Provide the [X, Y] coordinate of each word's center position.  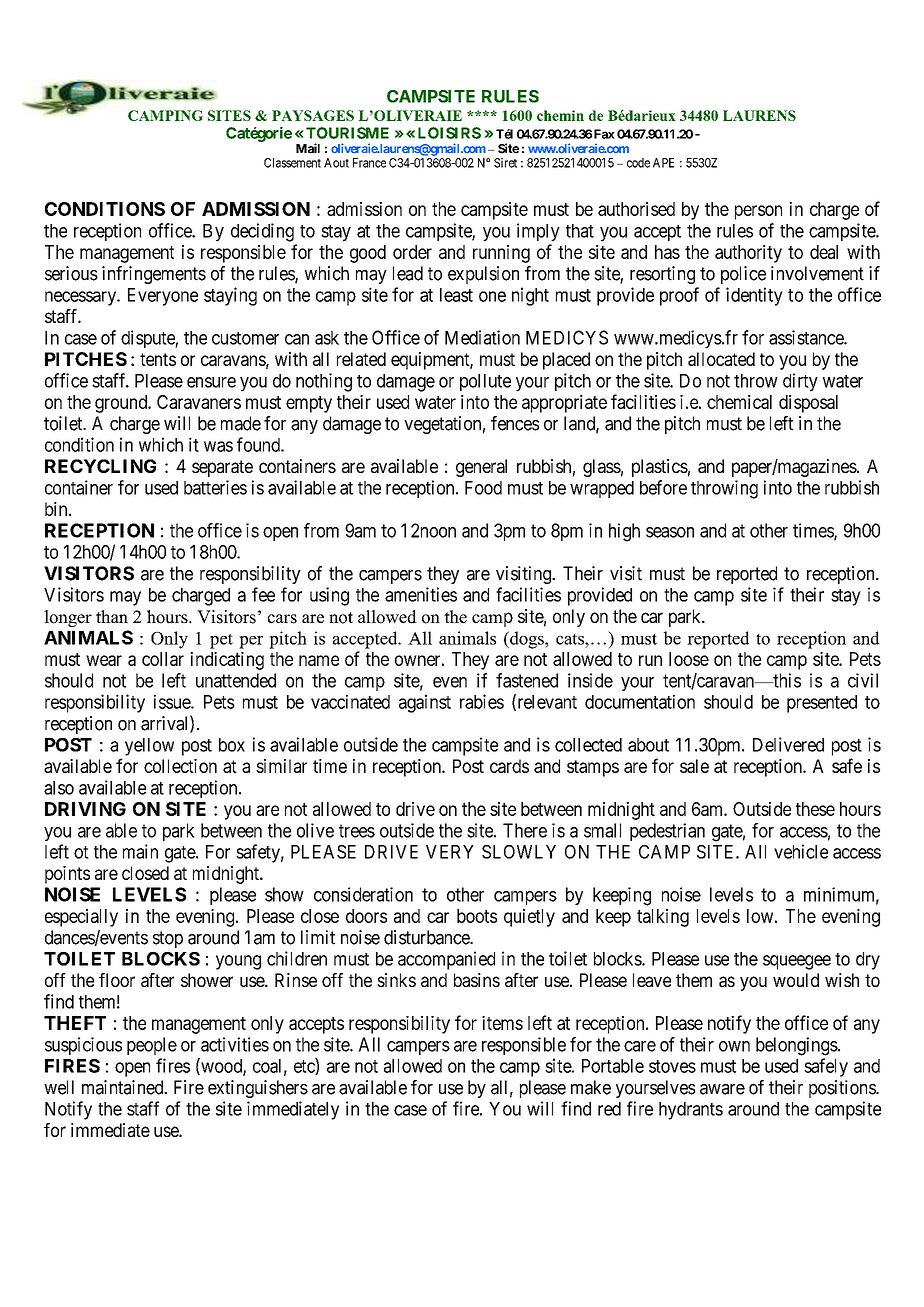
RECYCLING [100, 466]
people [152, 1046]
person [758, 212]
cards [509, 766]
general [481, 468]
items [502, 1023]
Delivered [788, 744]
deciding [262, 232]
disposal [808, 404]
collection [180, 766]
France [369, 163]
